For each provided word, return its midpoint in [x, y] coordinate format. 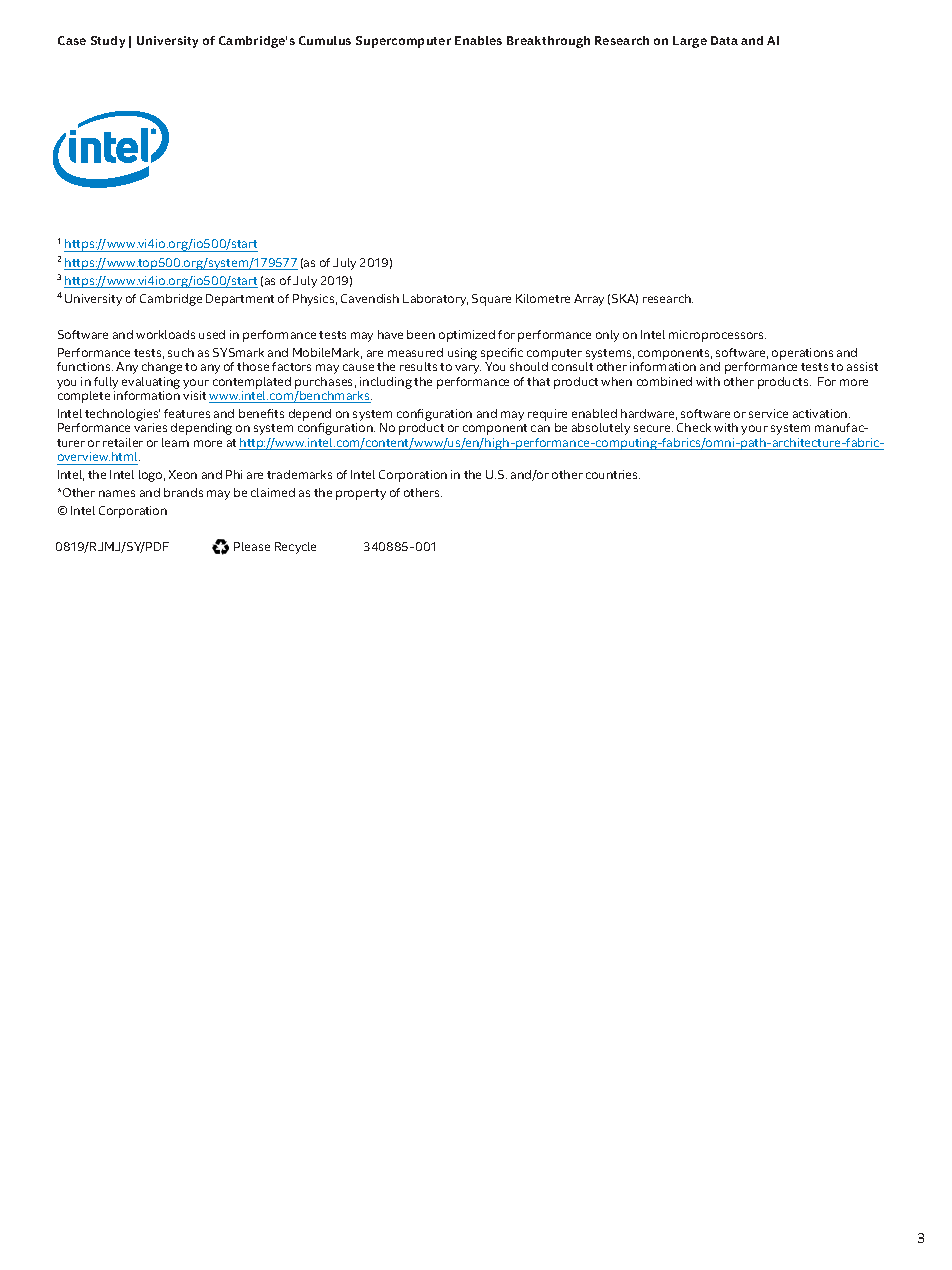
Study [108, 42]
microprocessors [717, 336]
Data [724, 40]
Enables [478, 40]
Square [491, 300]
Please [252, 546]
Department [240, 300]
